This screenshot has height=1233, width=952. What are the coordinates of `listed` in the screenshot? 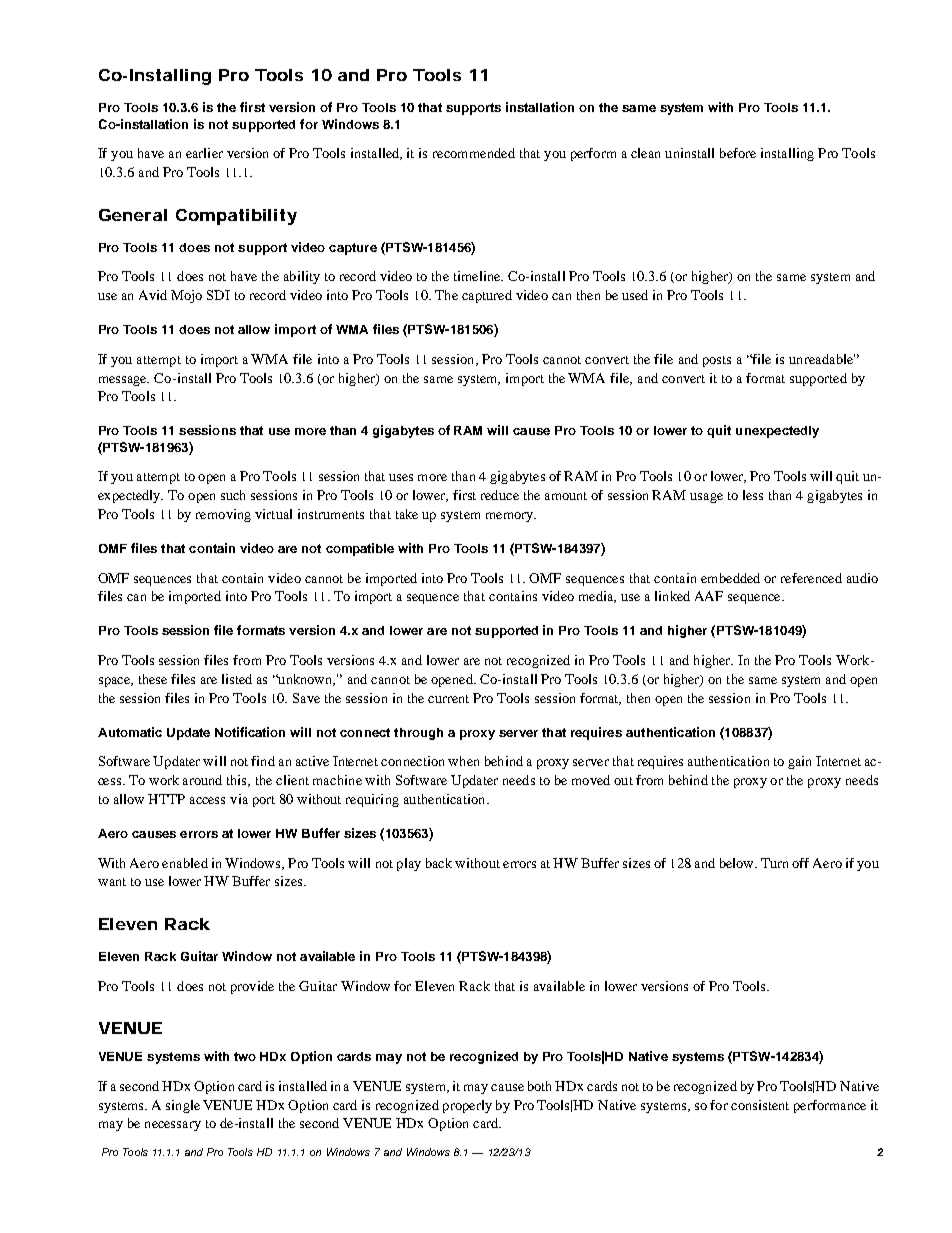 It's located at (237, 679).
